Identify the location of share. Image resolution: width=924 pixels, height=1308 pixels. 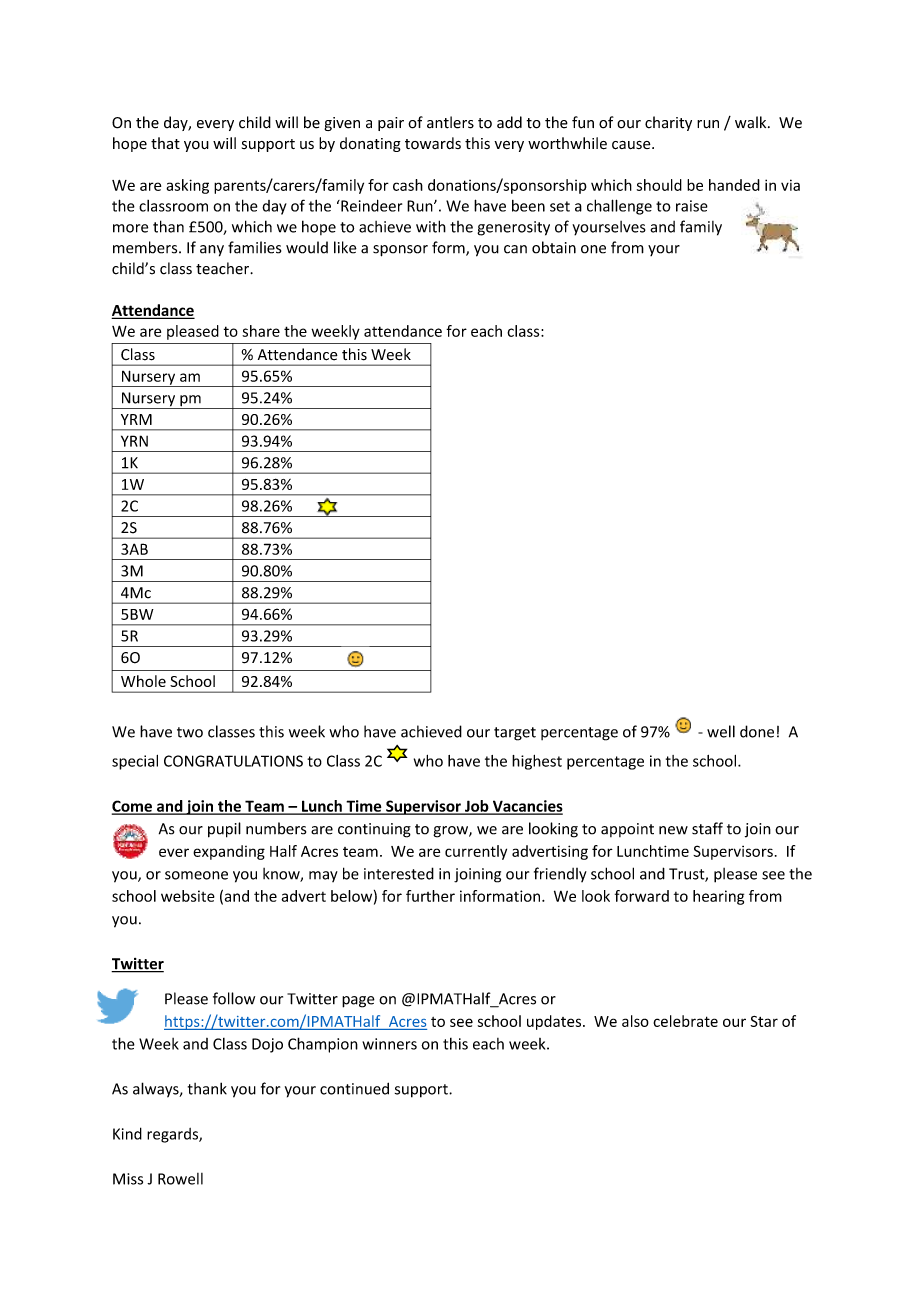
(261, 331).
